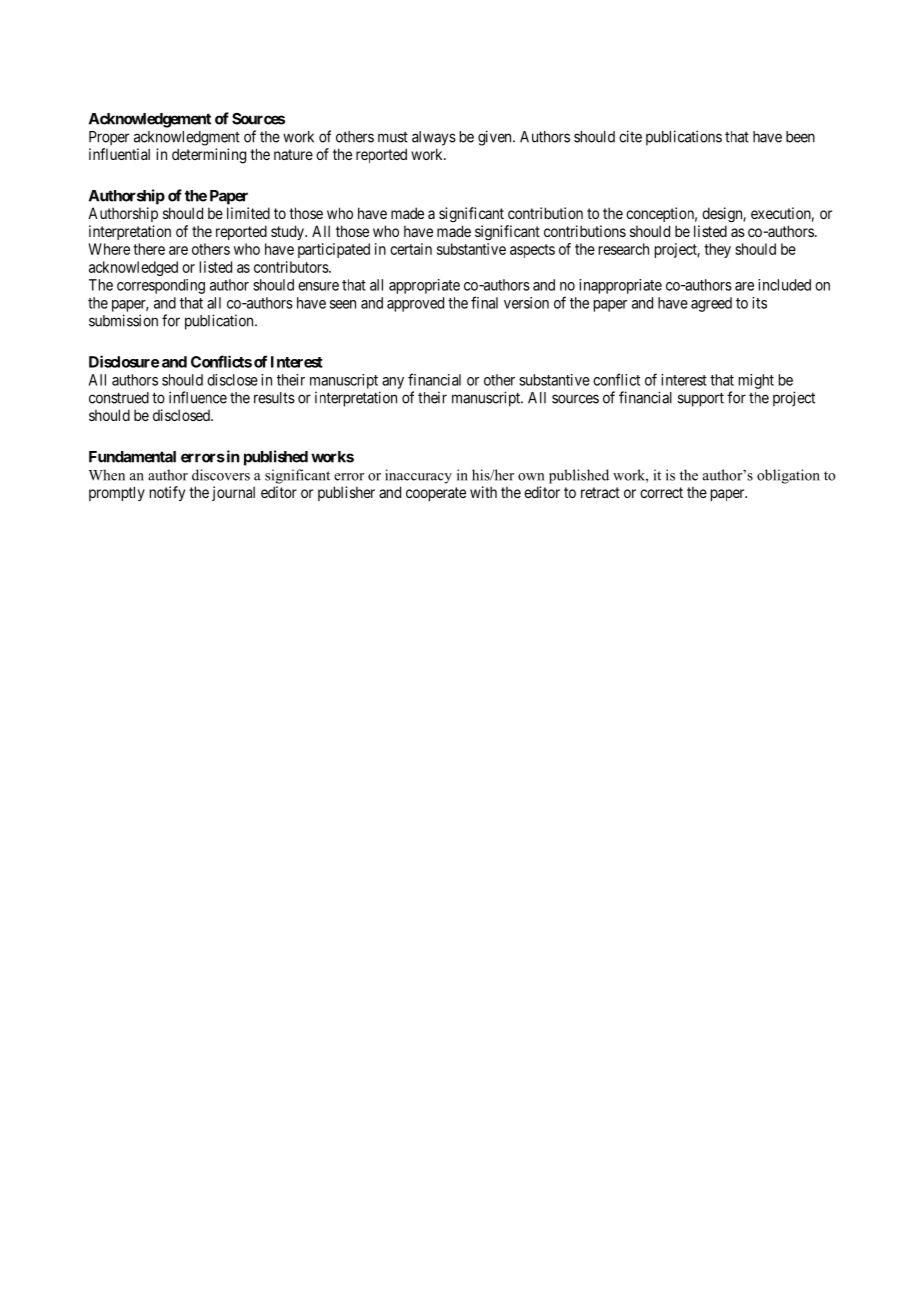 The width and height of the screenshot is (924, 1308). Describe the element at coordinates (187, 138) in the screenshot. I see `acknowledgment` at that location.
